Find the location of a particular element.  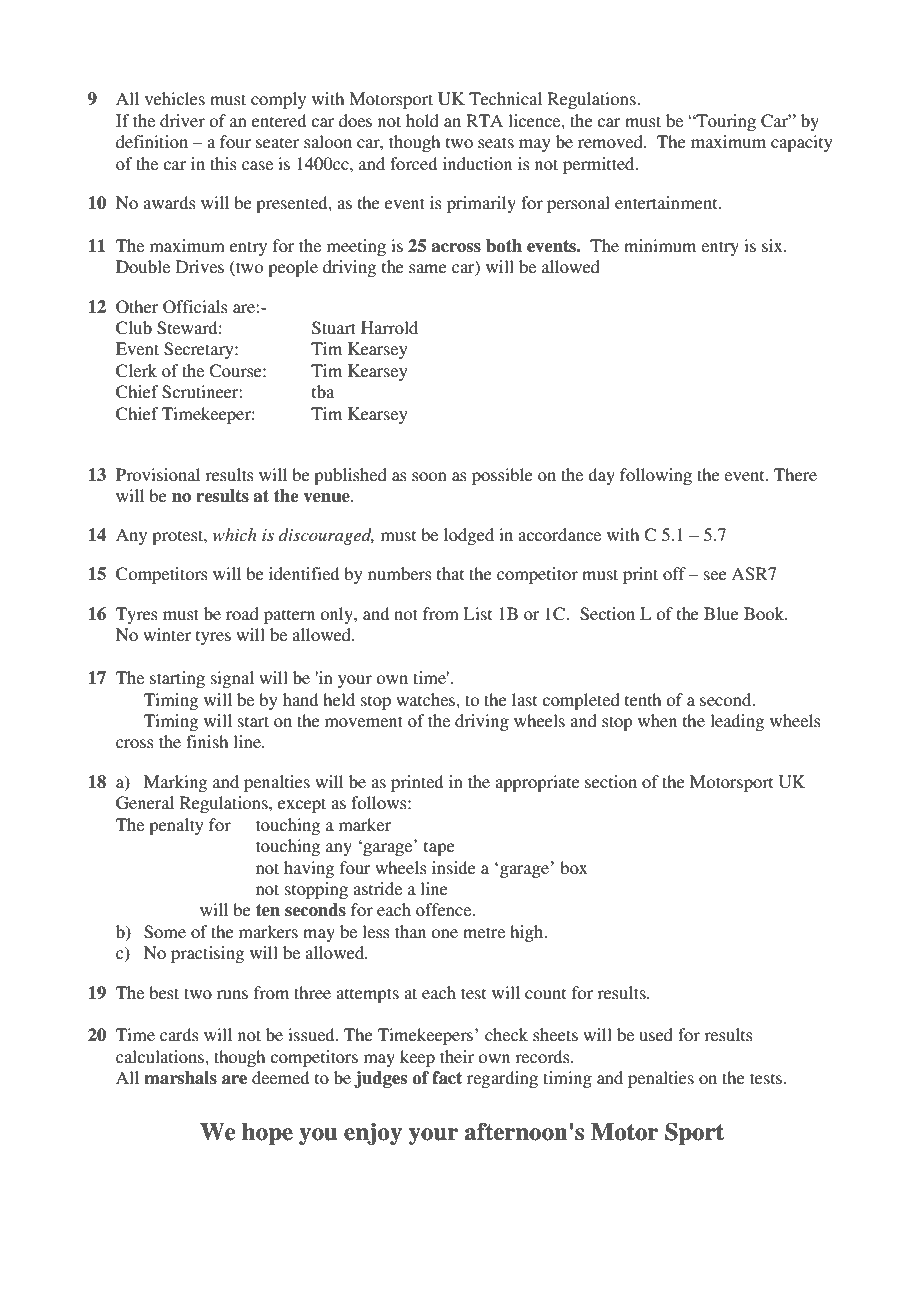

Touring is located at coordinates (725, 122).
